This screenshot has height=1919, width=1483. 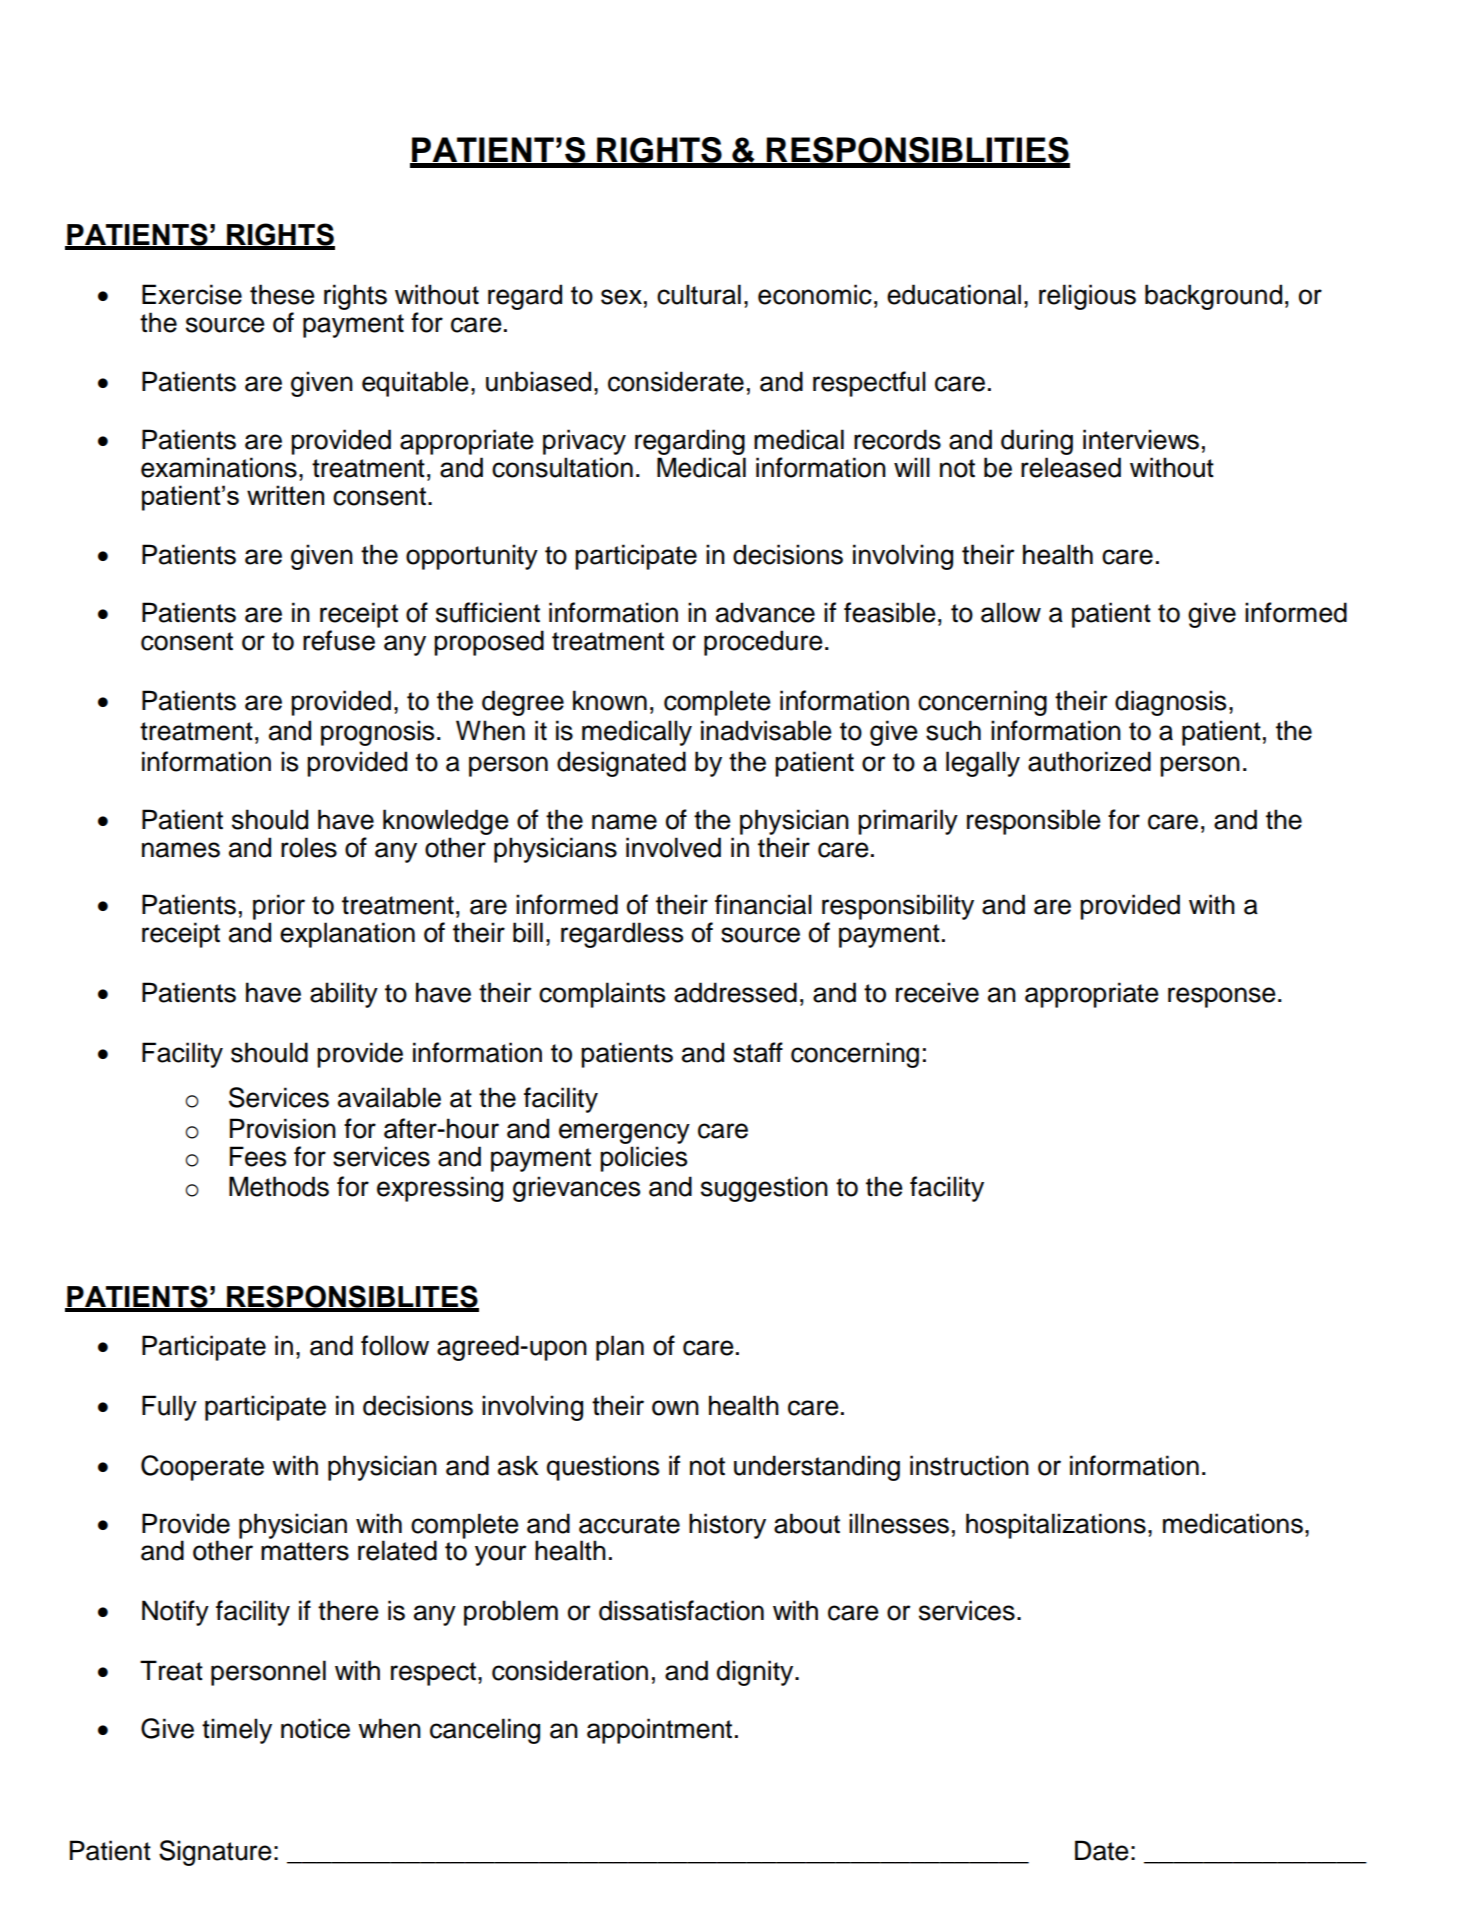 I want to click on Signature, so click(x=215, y=1853).
